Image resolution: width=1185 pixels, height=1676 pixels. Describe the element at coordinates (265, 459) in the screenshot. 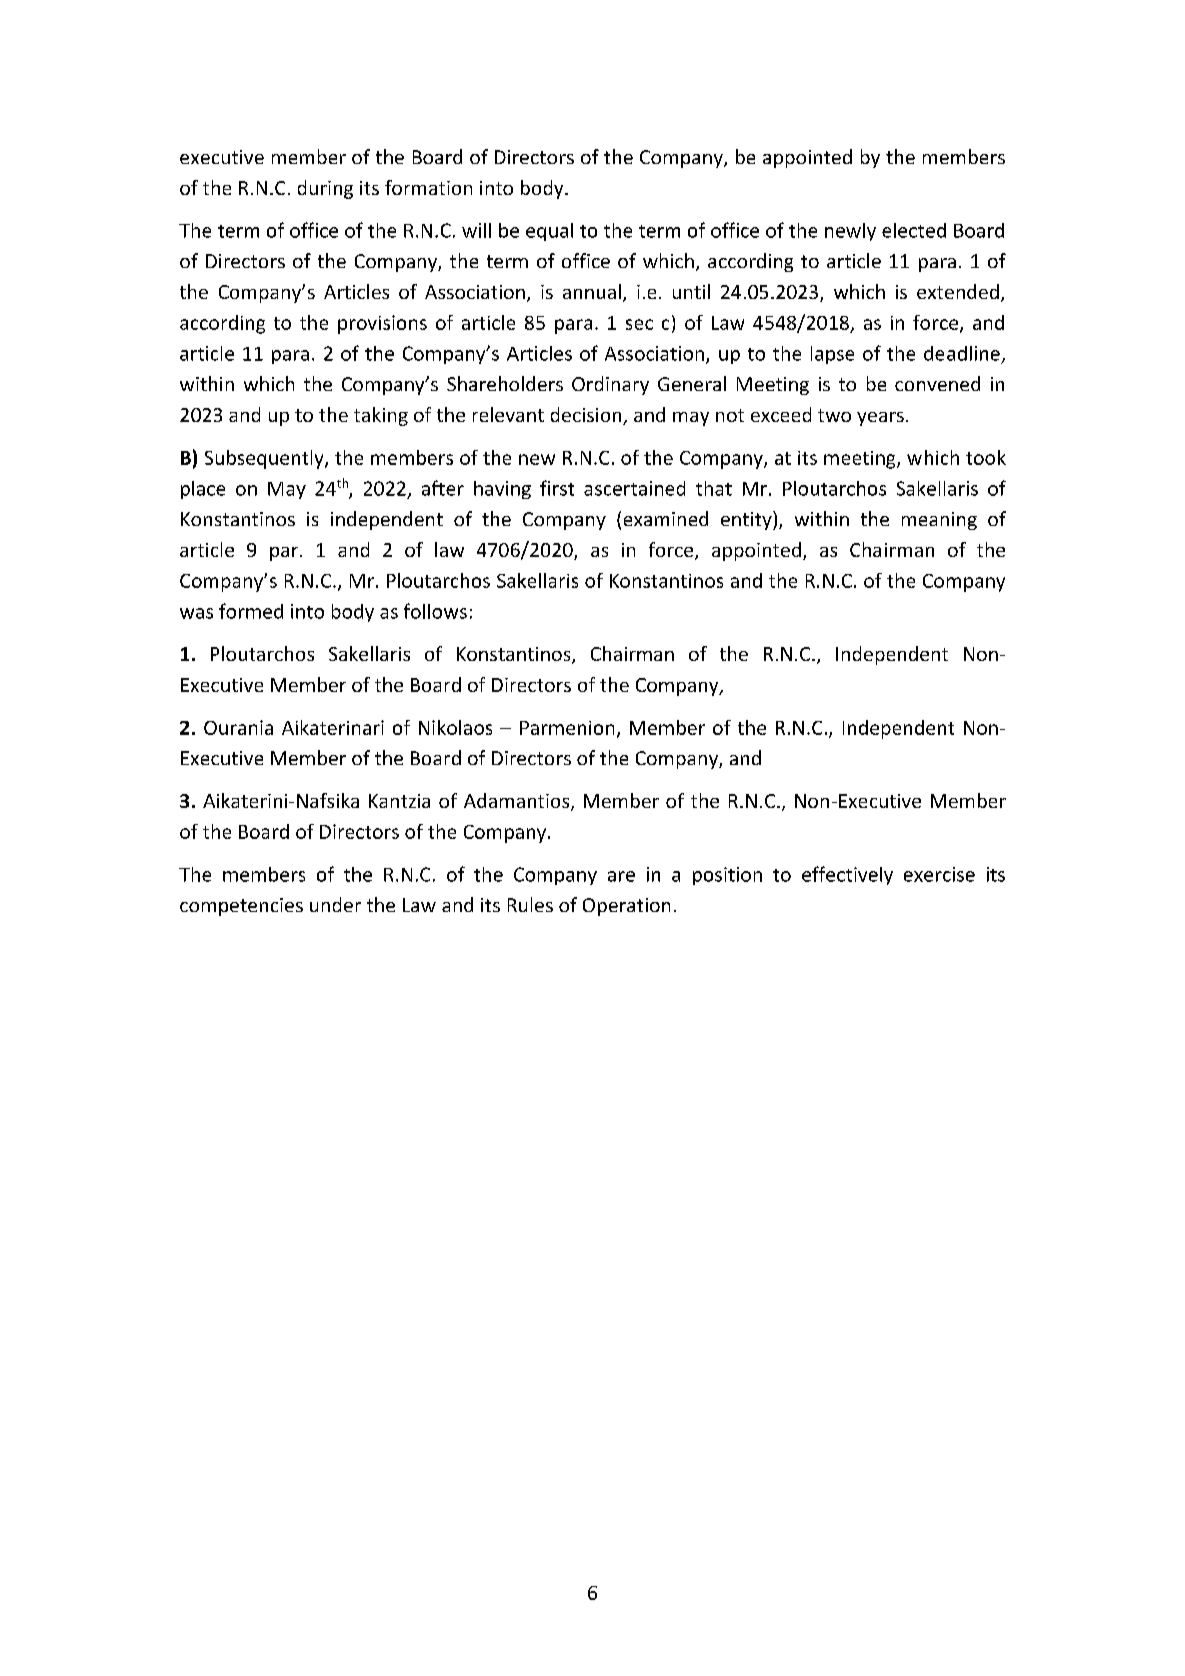

I see `Subsequently` at that location.
